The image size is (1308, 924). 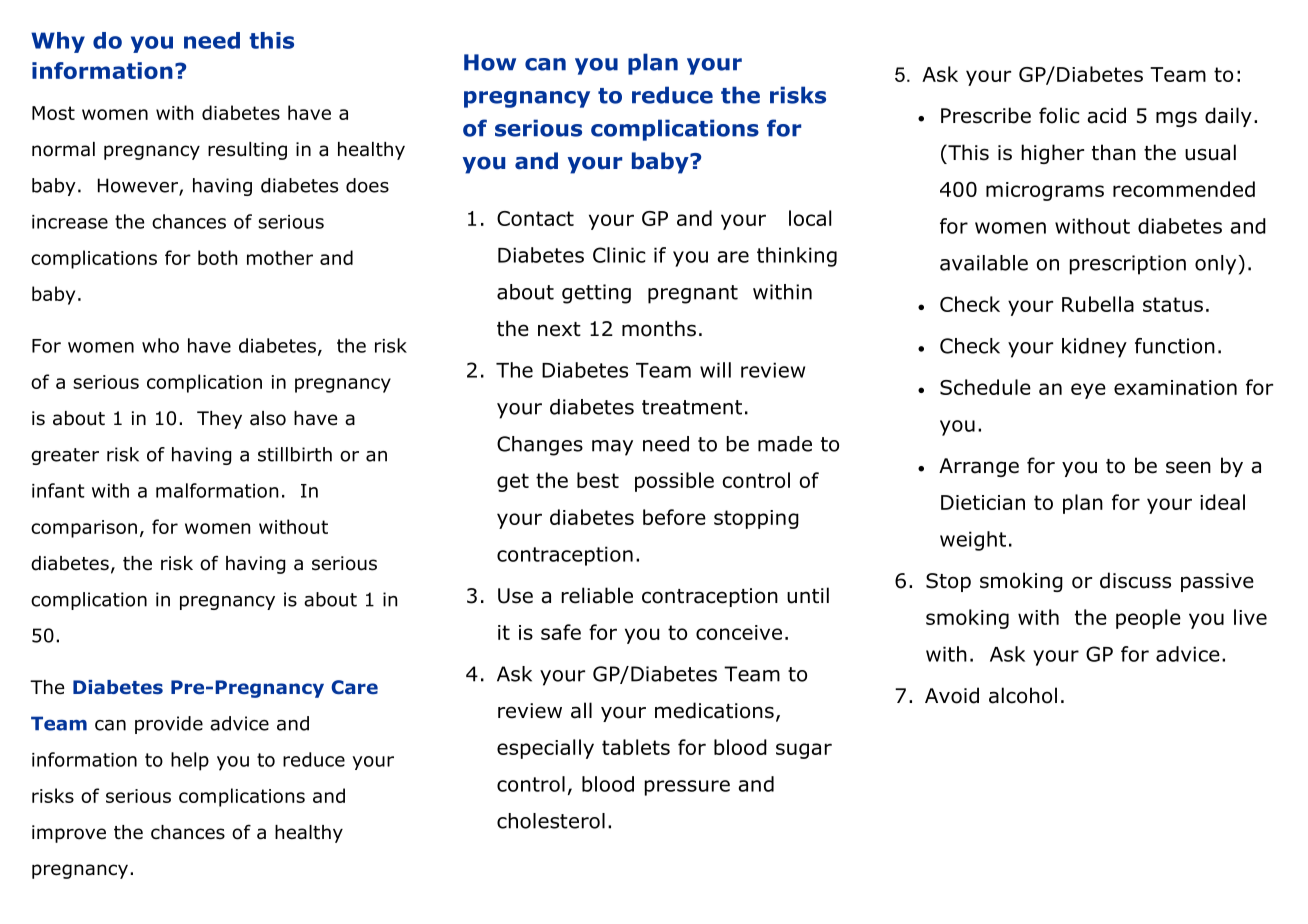 What do you see at coordinates (612, 448) in the screenshot?
I see `may` at bounding box center [612, 448].
